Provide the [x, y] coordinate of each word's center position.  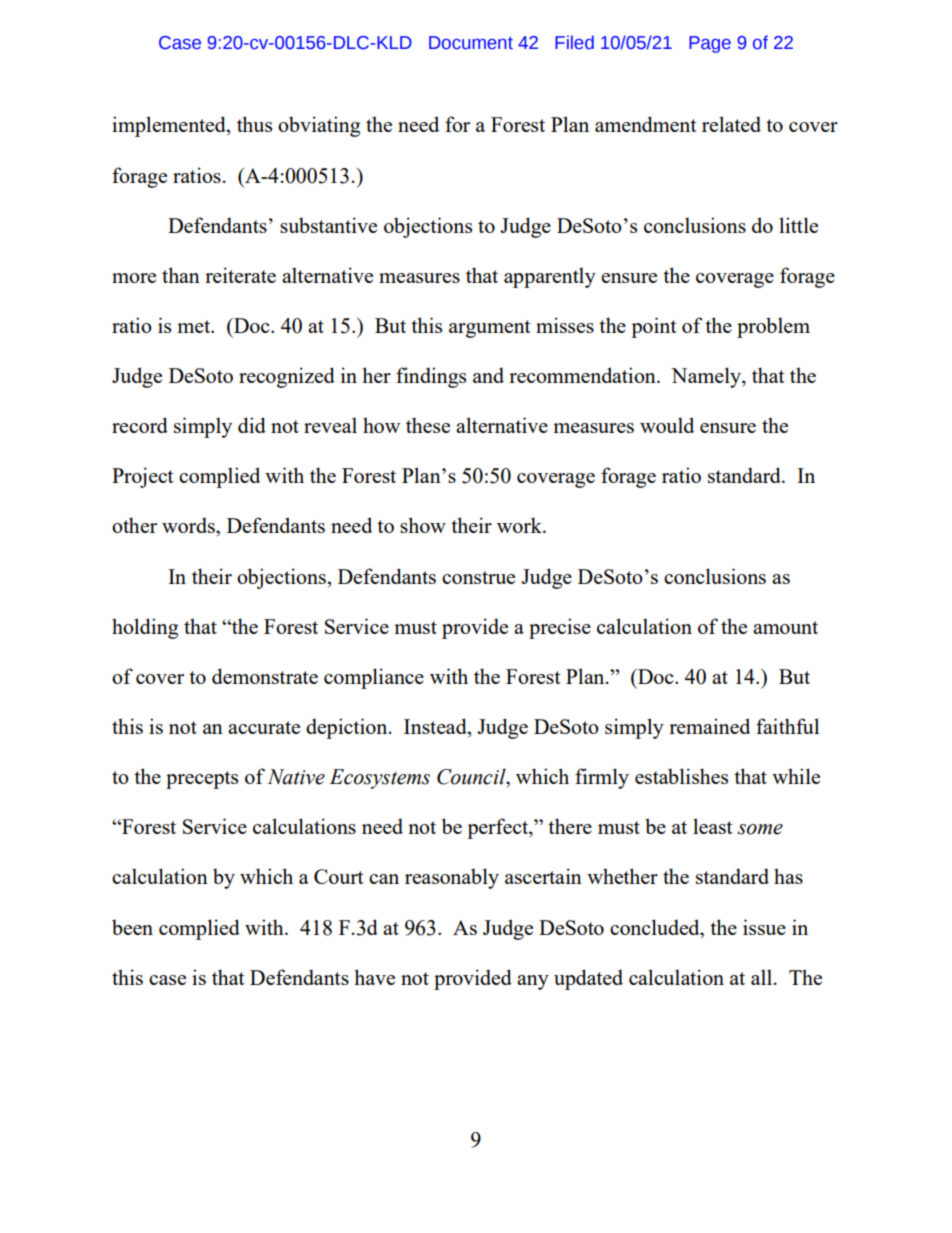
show [423, 525]
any [533, 982]
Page [710, 44]
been [132, 927]
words [189, 525]
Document [471, 43]
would [667, 425]
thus [254, 124]
